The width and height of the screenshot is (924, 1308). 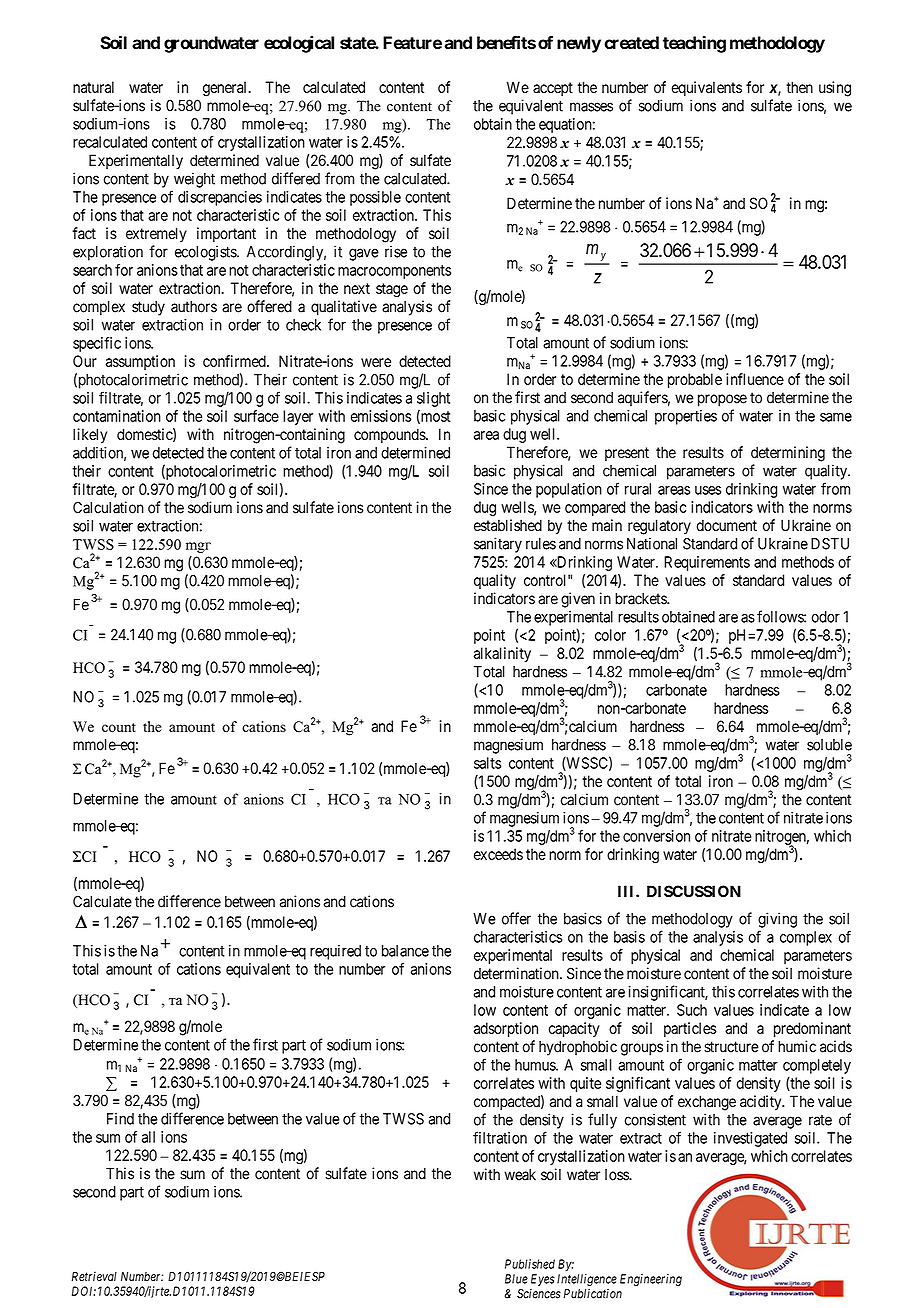 What do you see at coordinates (502, 654) in the screenshot?
I see `alkalinity` at bounding box center [502, 654].
